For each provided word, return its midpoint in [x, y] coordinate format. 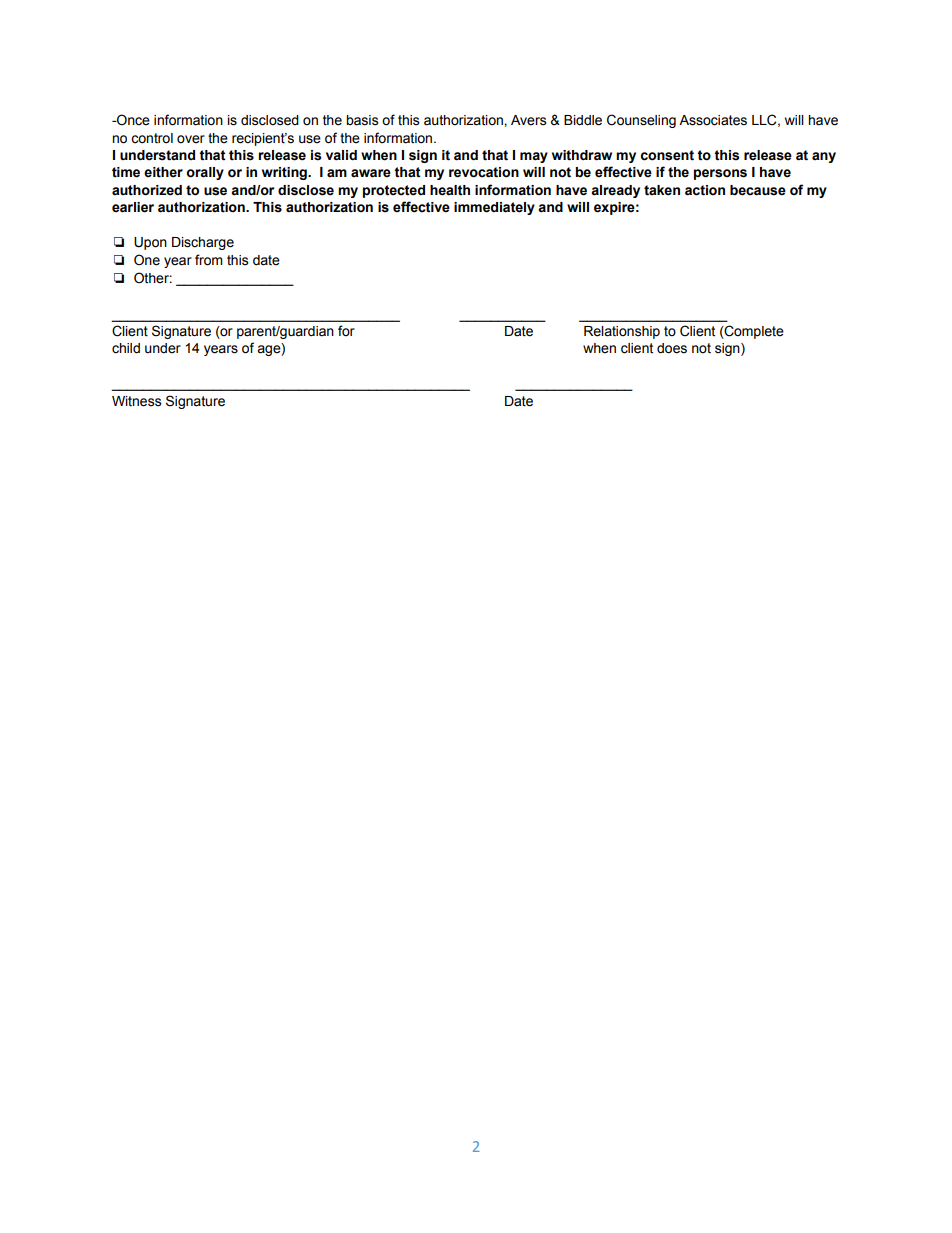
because [758, 190]
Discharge [203, 243]
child [126, 348]
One [147, 260]
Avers [528, 120]
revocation [484, 172]
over [191, 139]
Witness [136, 401]
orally [205, 173]
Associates [713, 120]
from [209, 260]
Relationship [622, 332]
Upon [150, 243]
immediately [494, 208]
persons [720, 174]
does [672, 348]
